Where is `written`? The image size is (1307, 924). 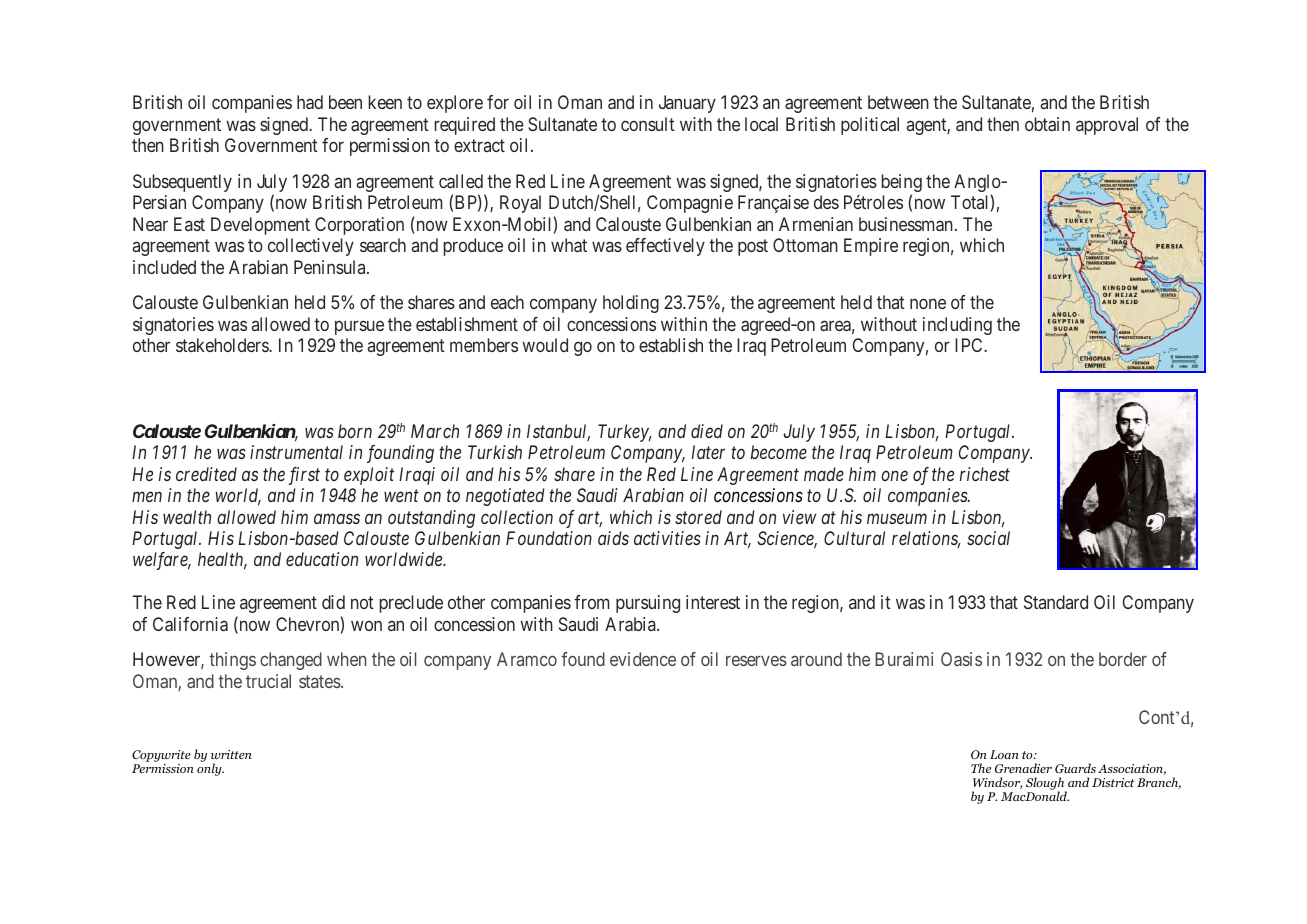
written is located at coordinates (231, 754).
